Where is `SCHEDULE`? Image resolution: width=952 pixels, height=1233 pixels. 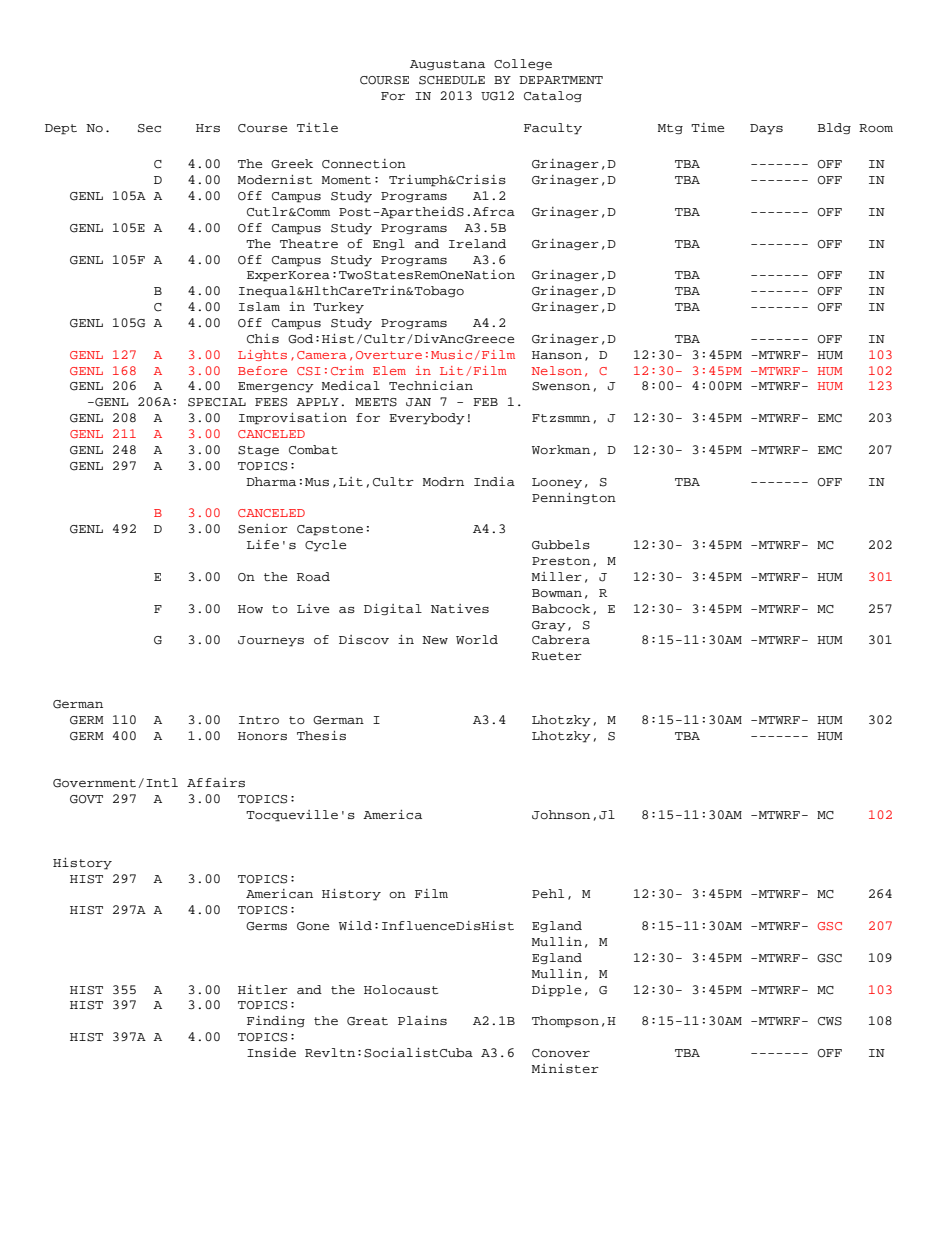
SCHEDULE is located at coordinates (452, 80).
